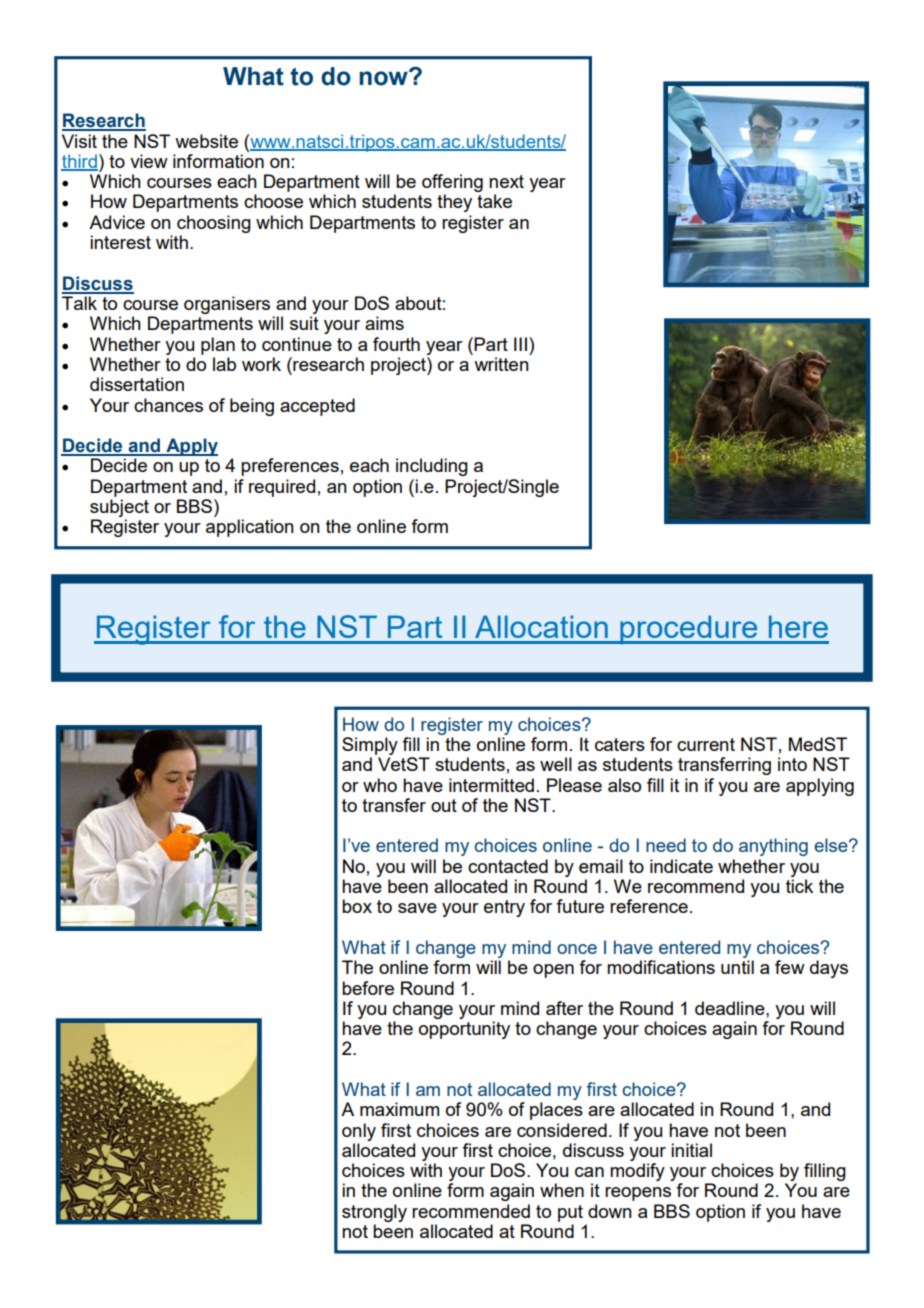 The width and height of the page is (924, 1308). What do you see at coordinates (689, 630) in the page?
I see `procedure` at bounding box center [689, 630].
